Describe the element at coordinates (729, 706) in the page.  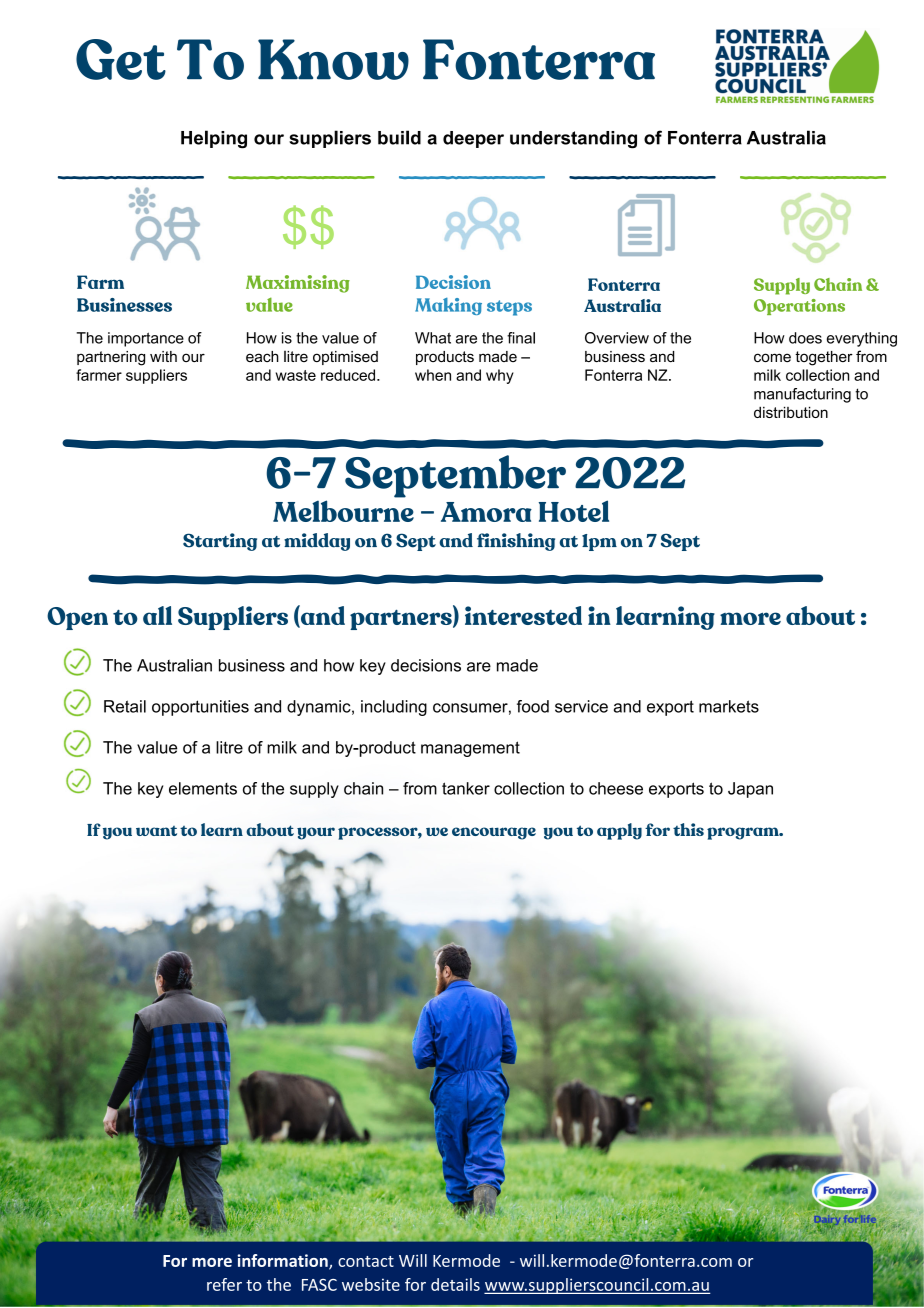
I see `markets` at that location.
